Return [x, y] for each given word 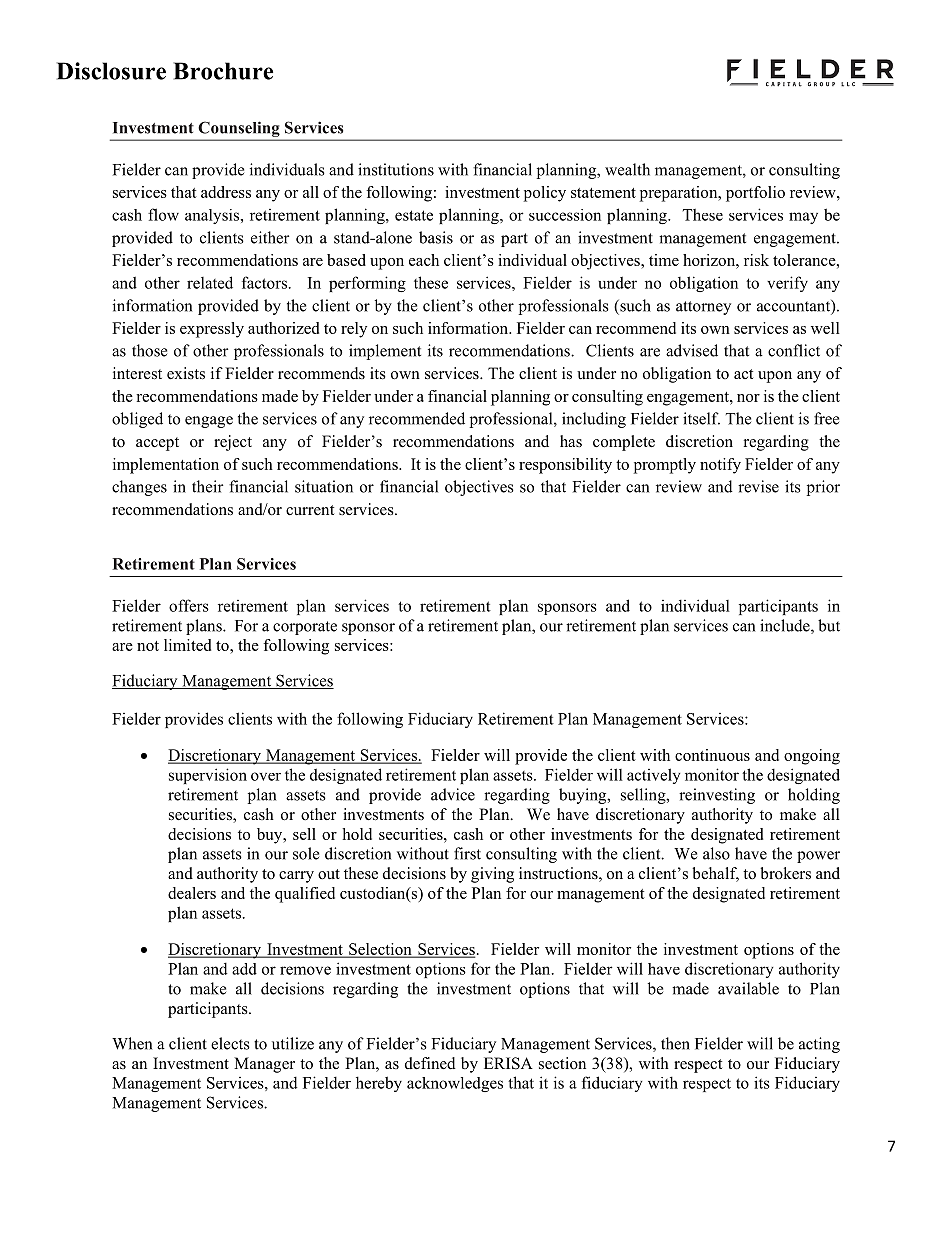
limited [187, 645]
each [424, 260]
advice [453, 794]
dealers [192, 893]
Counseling [239, 129]
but [829, 625]
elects [230, 1043]
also [716, 853]
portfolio [755, 194]
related [210, 282]
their [207, 486]
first [467, 853]
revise [758, 486]
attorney [703, 308]
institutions [396, 169]
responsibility [565, 466]
